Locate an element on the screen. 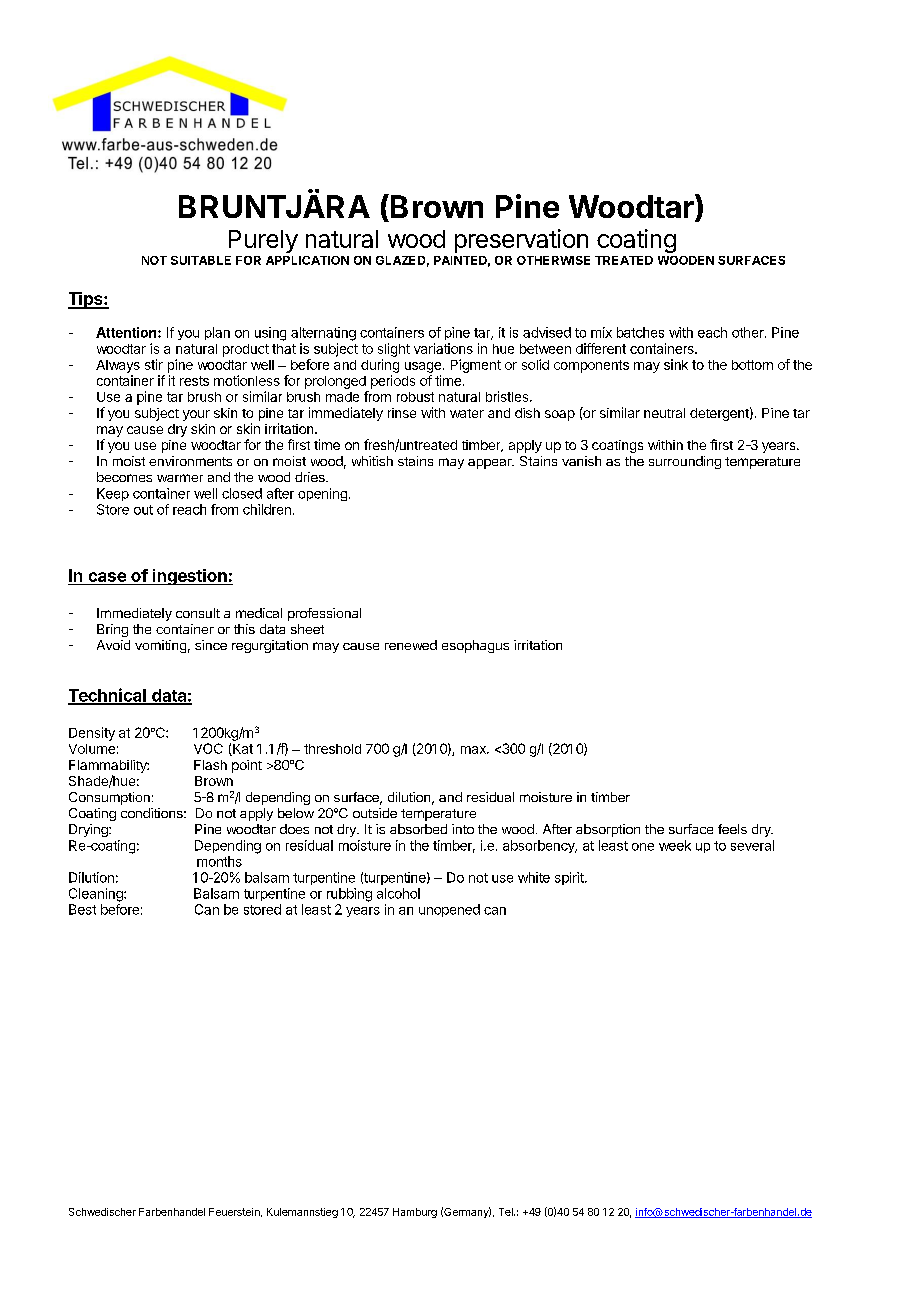 This screenshot has width=924, height=1308. surrounding is located at coordinates (685, 462).
